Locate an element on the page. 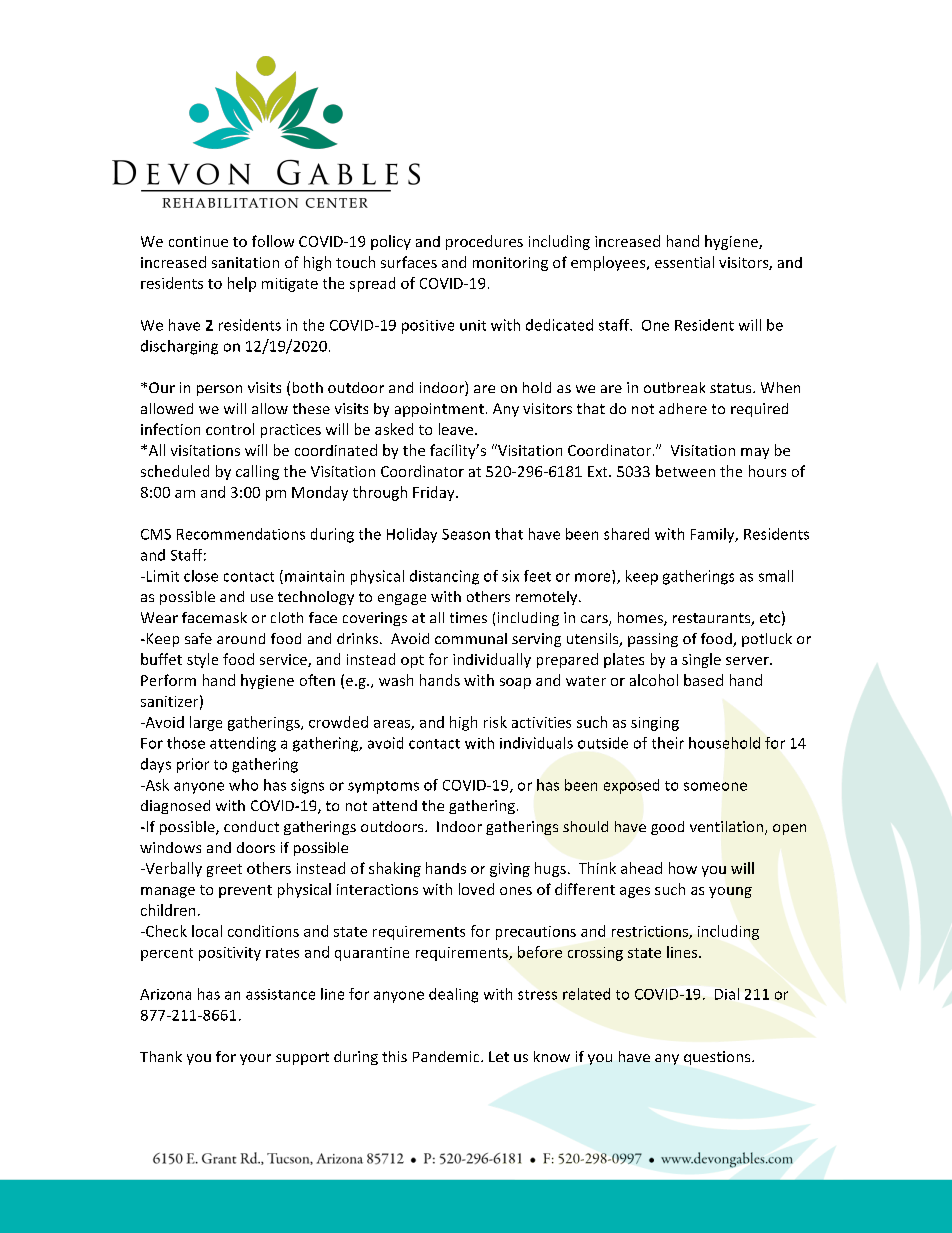 The image size is (952, 1233). sanitation is located at coordinates (245, 262).
